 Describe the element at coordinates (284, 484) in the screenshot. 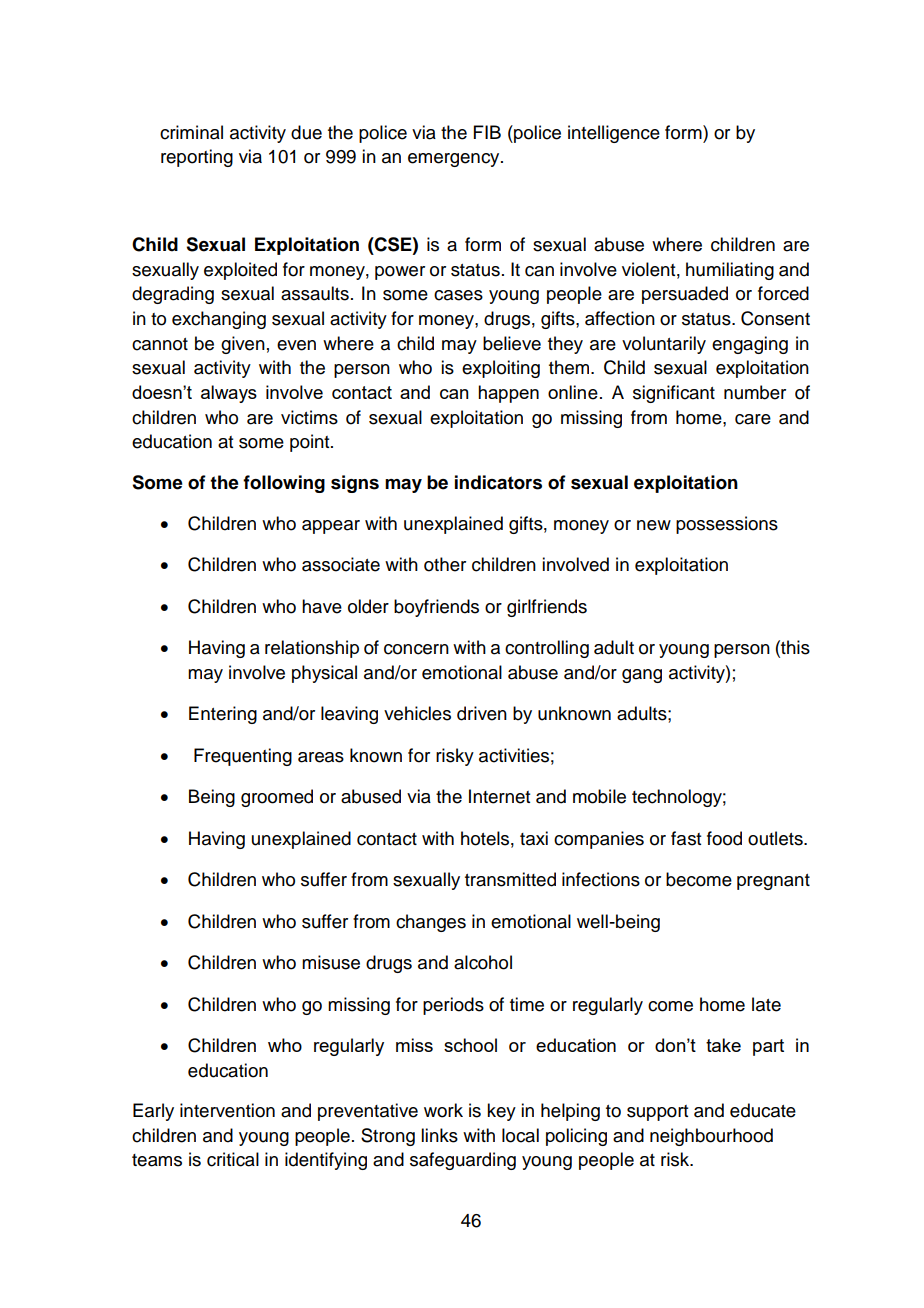

I see `following` at that location.
